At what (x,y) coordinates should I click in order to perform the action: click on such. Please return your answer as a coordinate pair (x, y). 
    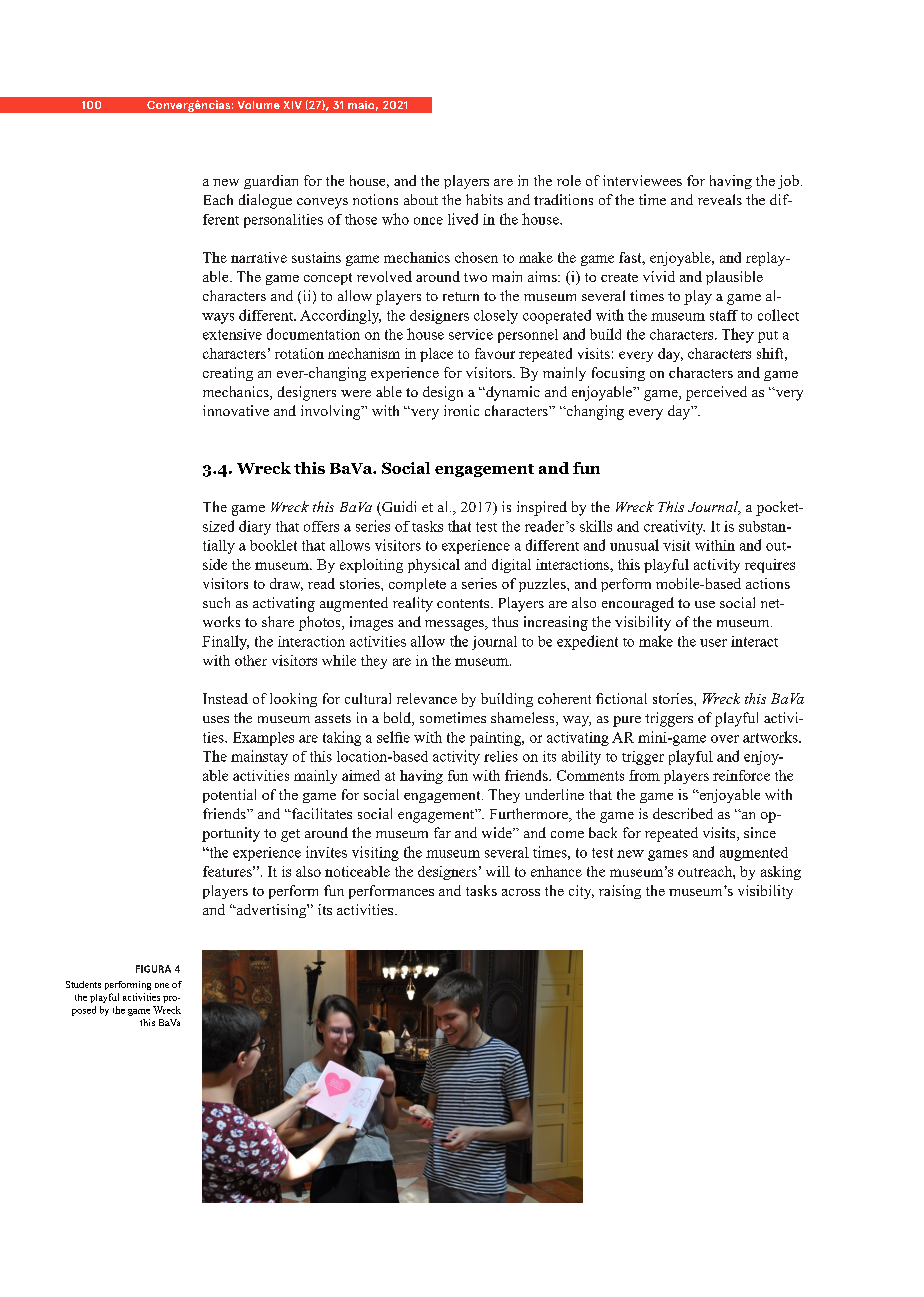
    Looking at the image, I should click on (216, 602).
